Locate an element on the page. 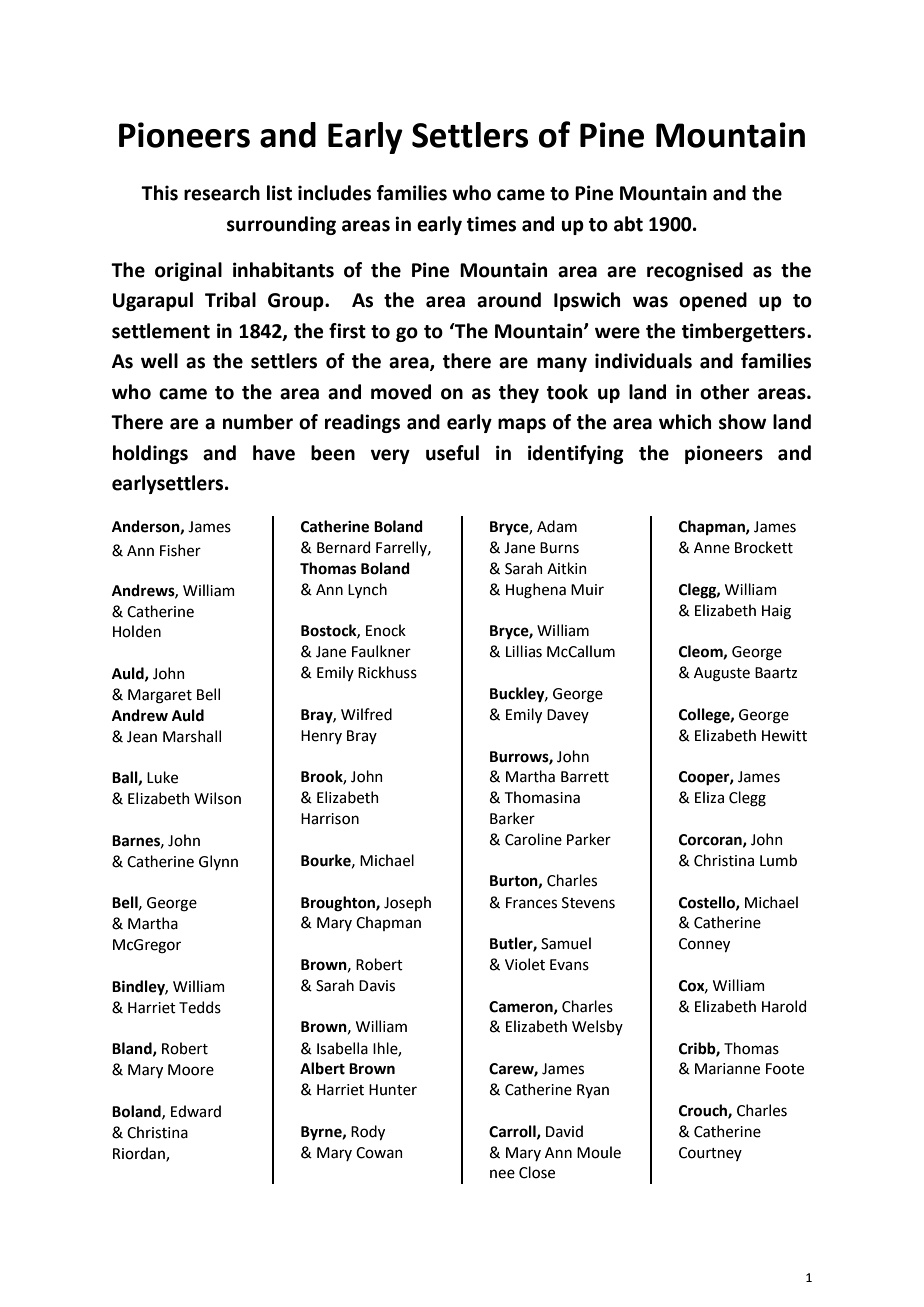 The height and width of the document is (1307, 924). recognised is located at coordinates (695, 271).
